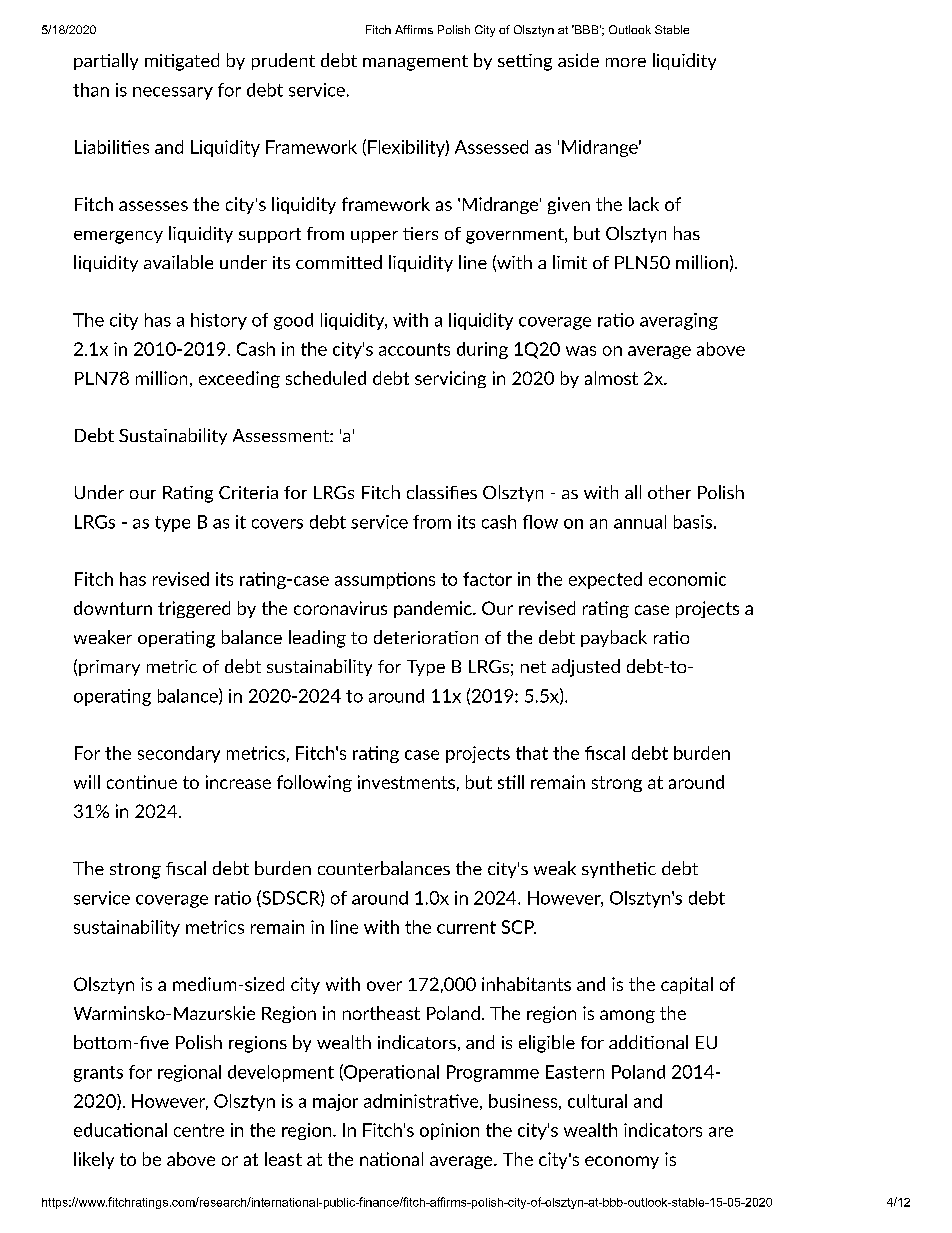 The height and width of the image is (1233, 952). Describe the element at coordinates (626, 62) in the image. I see `more` at that location.
